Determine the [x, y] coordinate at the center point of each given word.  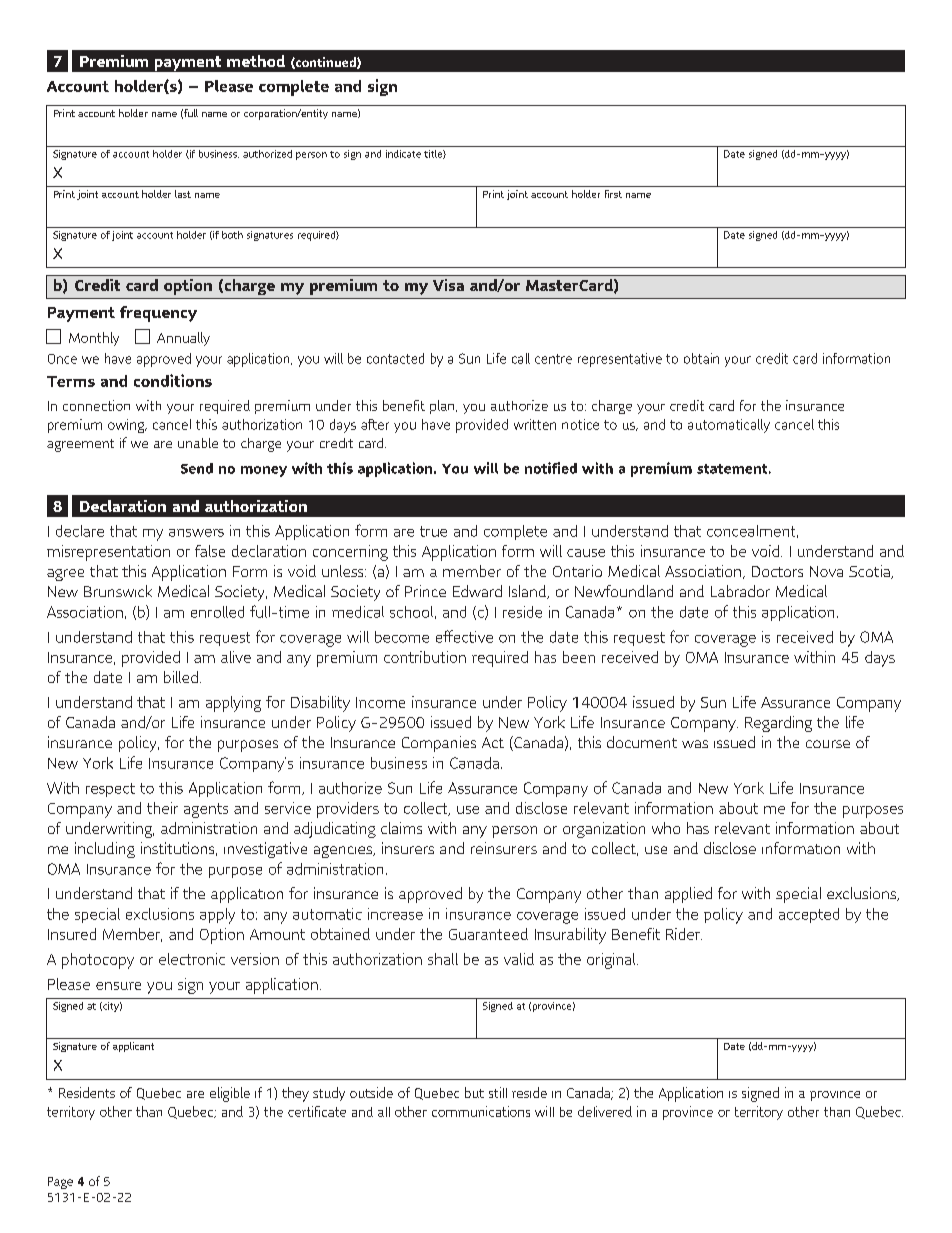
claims [401, 828]
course [828, 744]
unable [198, 443]
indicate [403, 154]
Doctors [777, 571]
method [256, 61]
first [613, 194]
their [162, 808]
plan [443, 407]
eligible [230, 1094]
